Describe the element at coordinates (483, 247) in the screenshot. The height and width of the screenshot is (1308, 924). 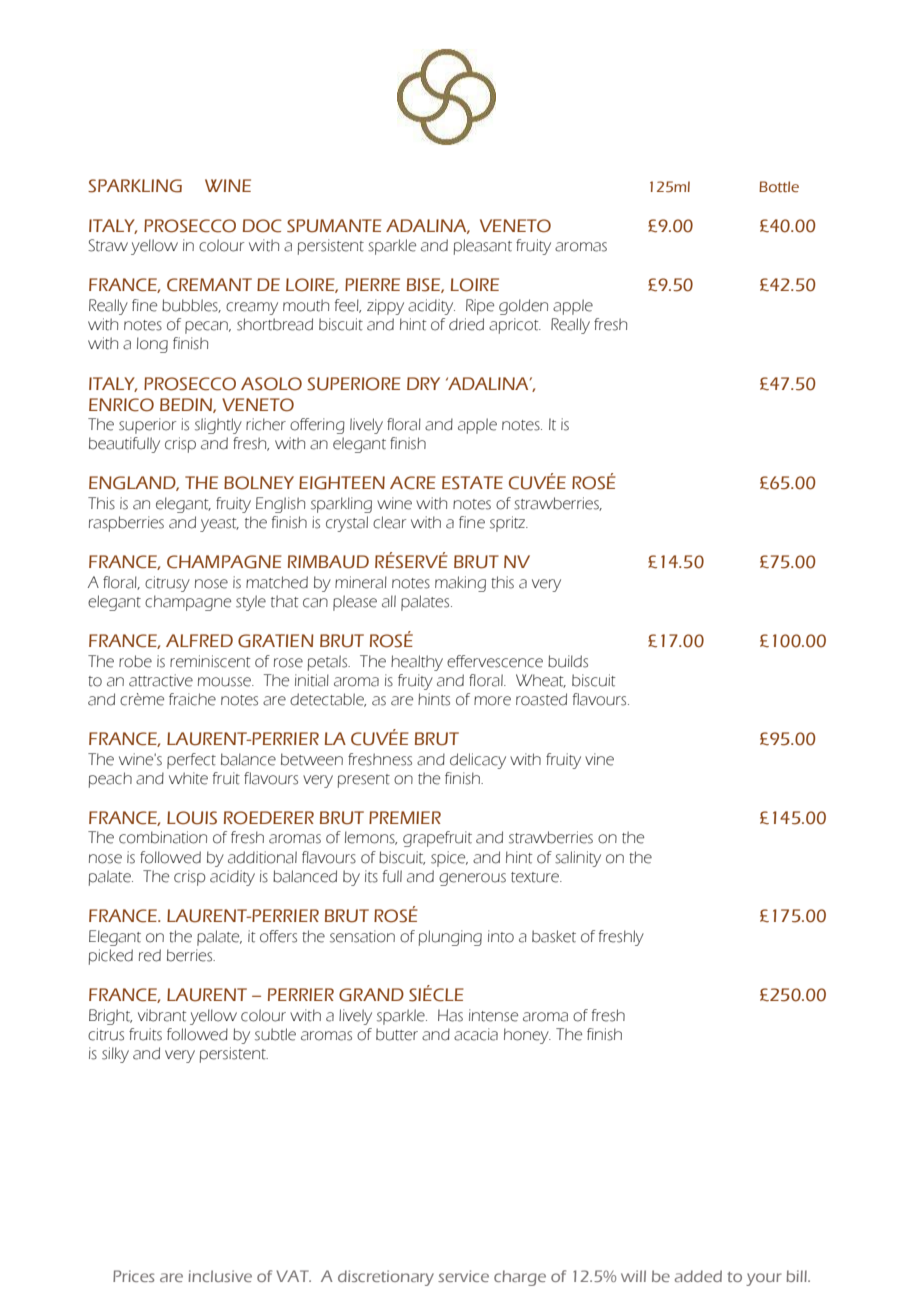
I see `pleasant` at that location.
